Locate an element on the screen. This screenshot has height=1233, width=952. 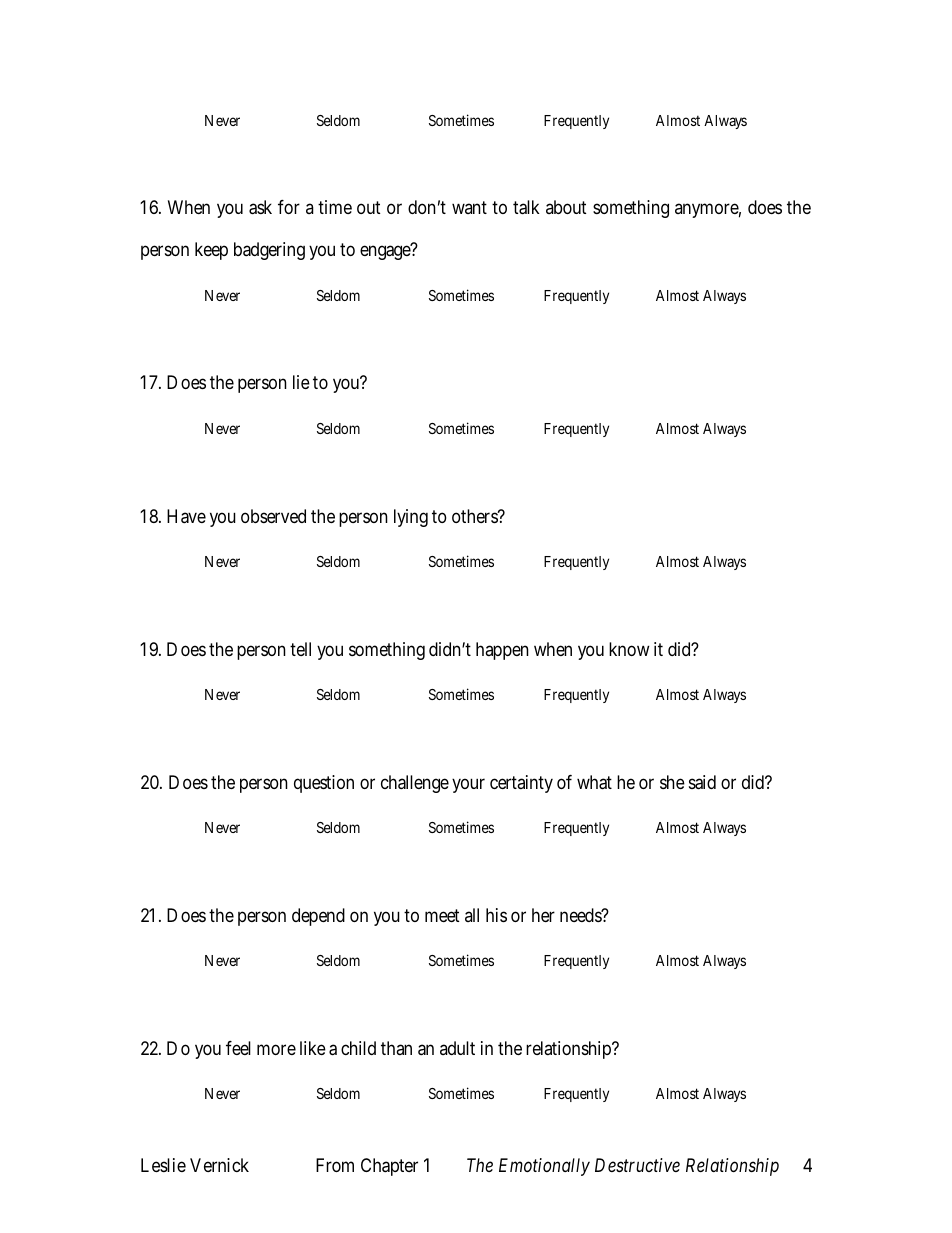
know is located at coordinates (629, 649).
